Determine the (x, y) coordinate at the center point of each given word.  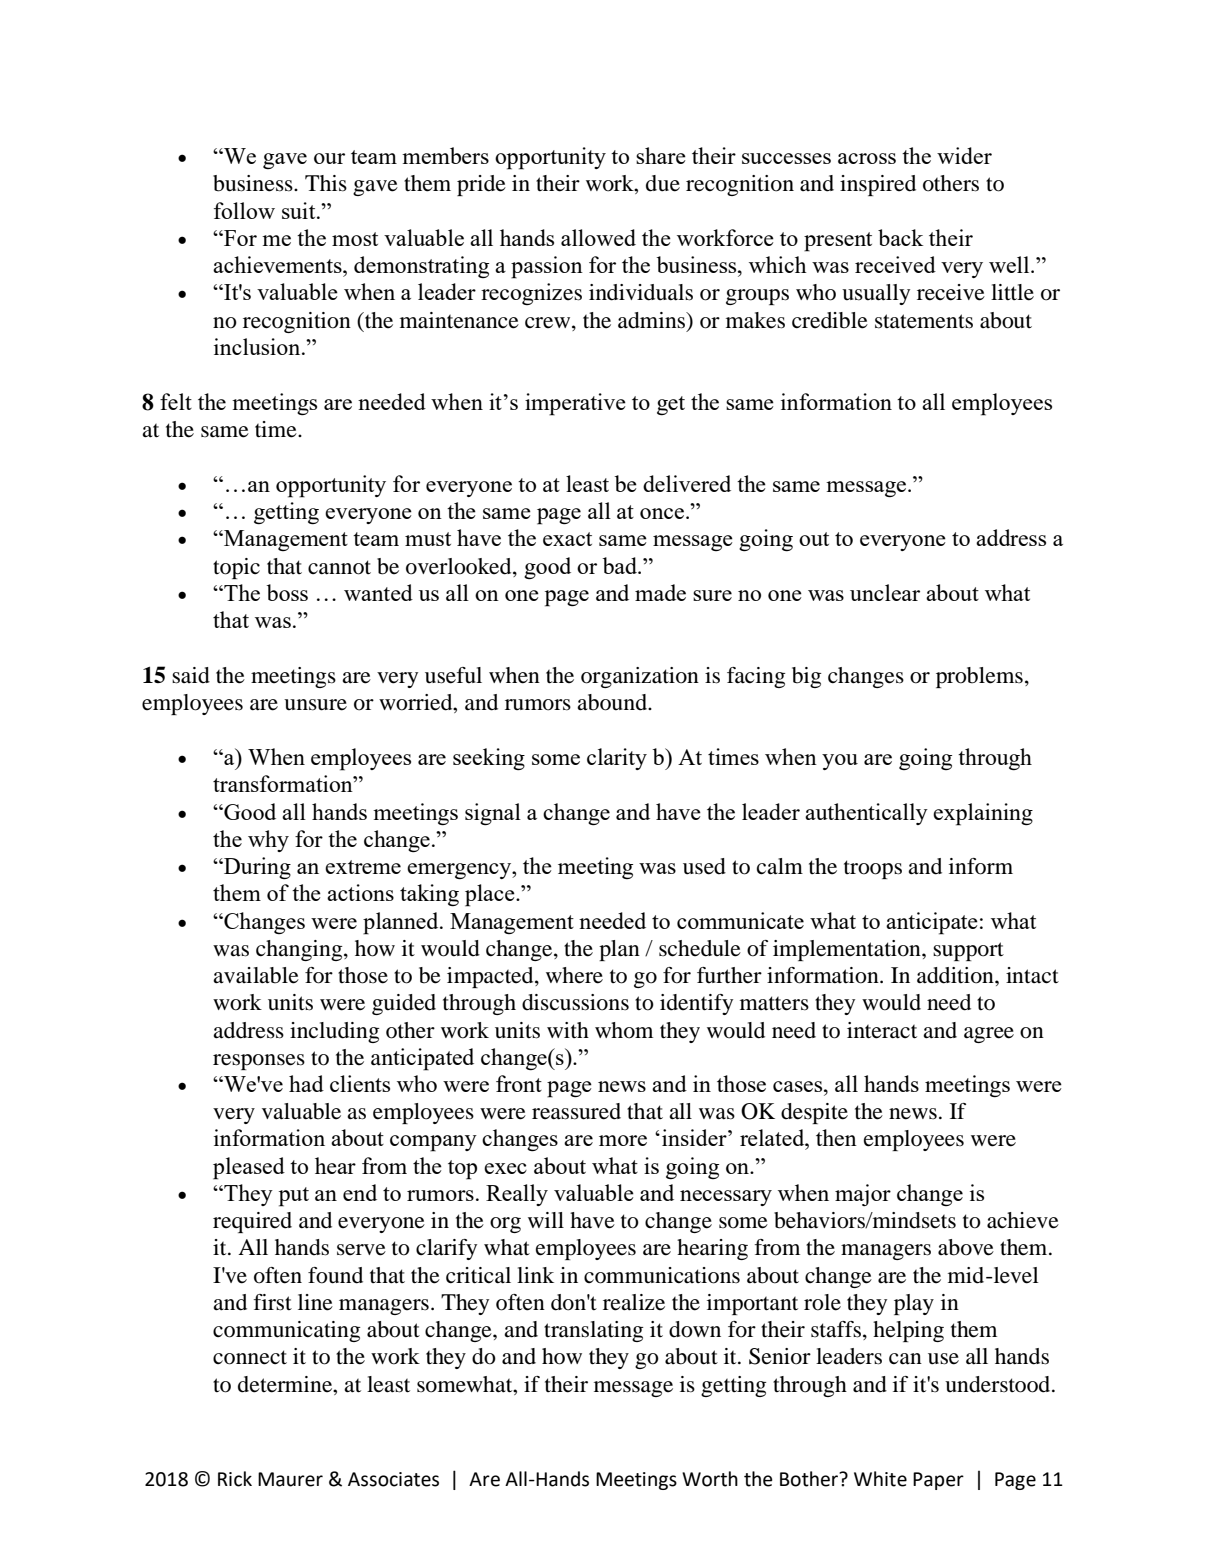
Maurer (290, 1479)
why (268, 841)
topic (236, 568)
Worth (710, 1479)
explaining (983, 814)
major (863, 1195)
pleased (249, 1168)
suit (300, 210)
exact (567, 539)
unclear (885, 592)
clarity (617, 759)
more (623, 1140)
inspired (878, 185)
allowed (598, 237)
